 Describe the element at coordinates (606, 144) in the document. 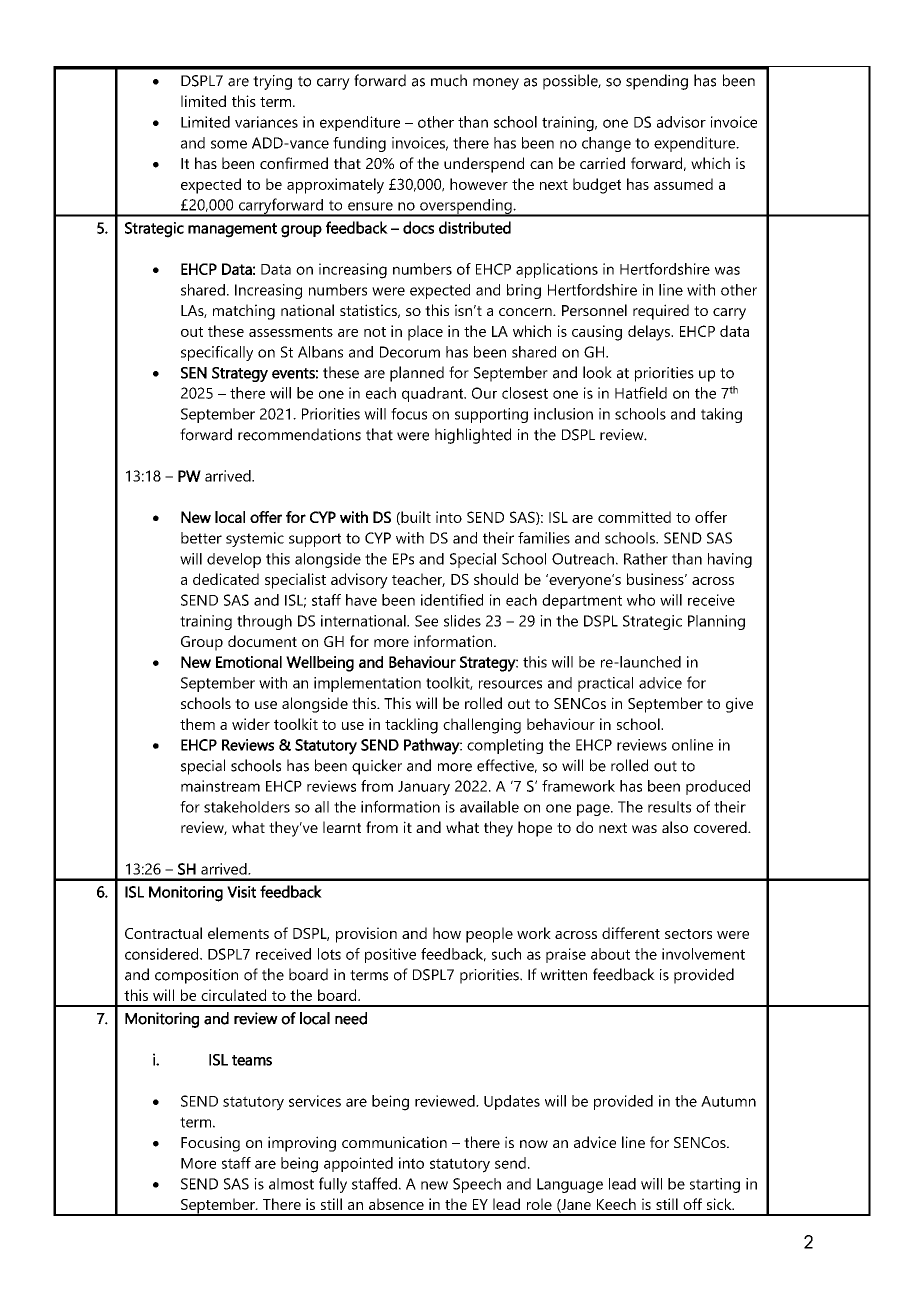

I see `change` at that location.
